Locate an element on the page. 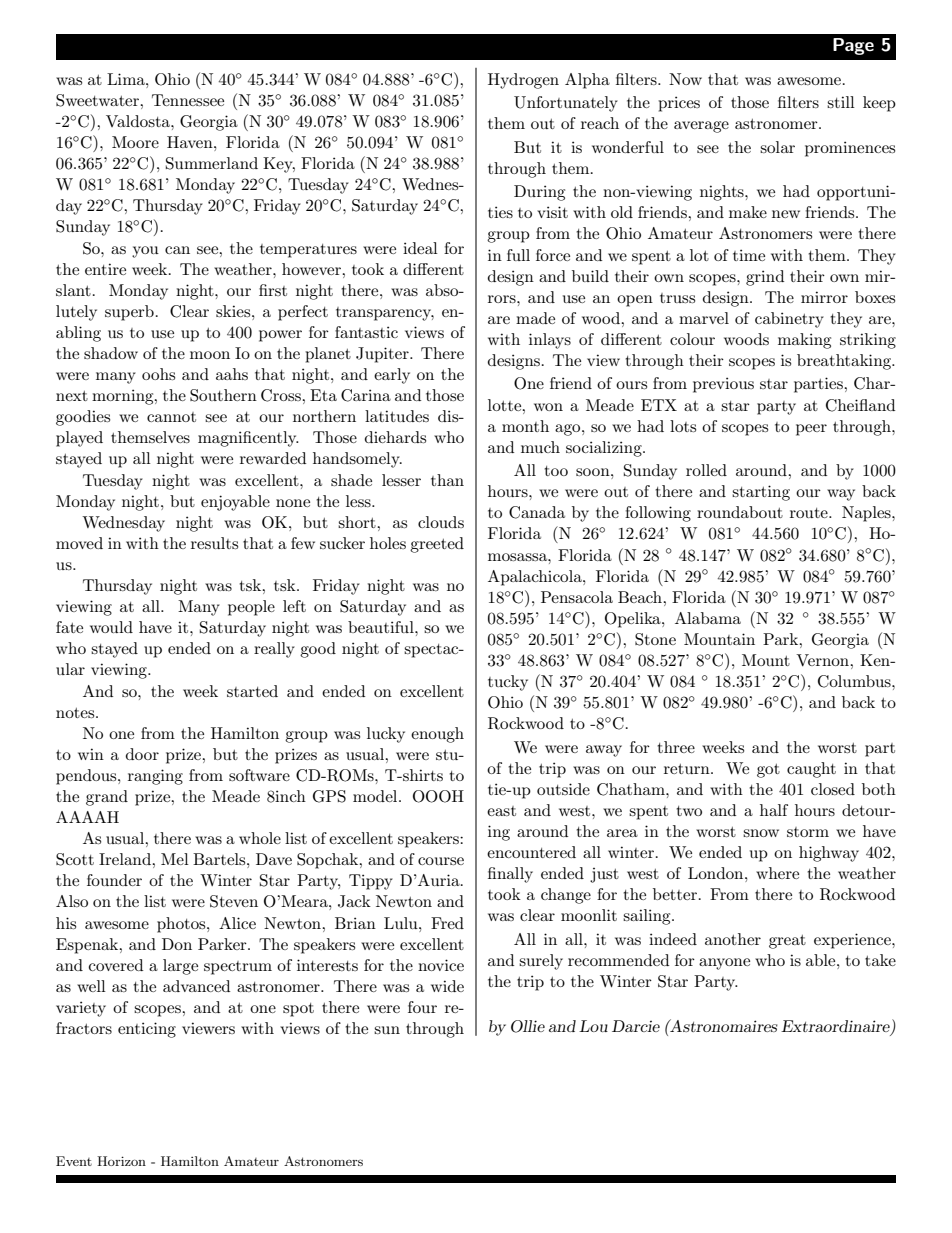 This page has width=952, height=1233. Ollie is located at coordinates (528, 1026).
